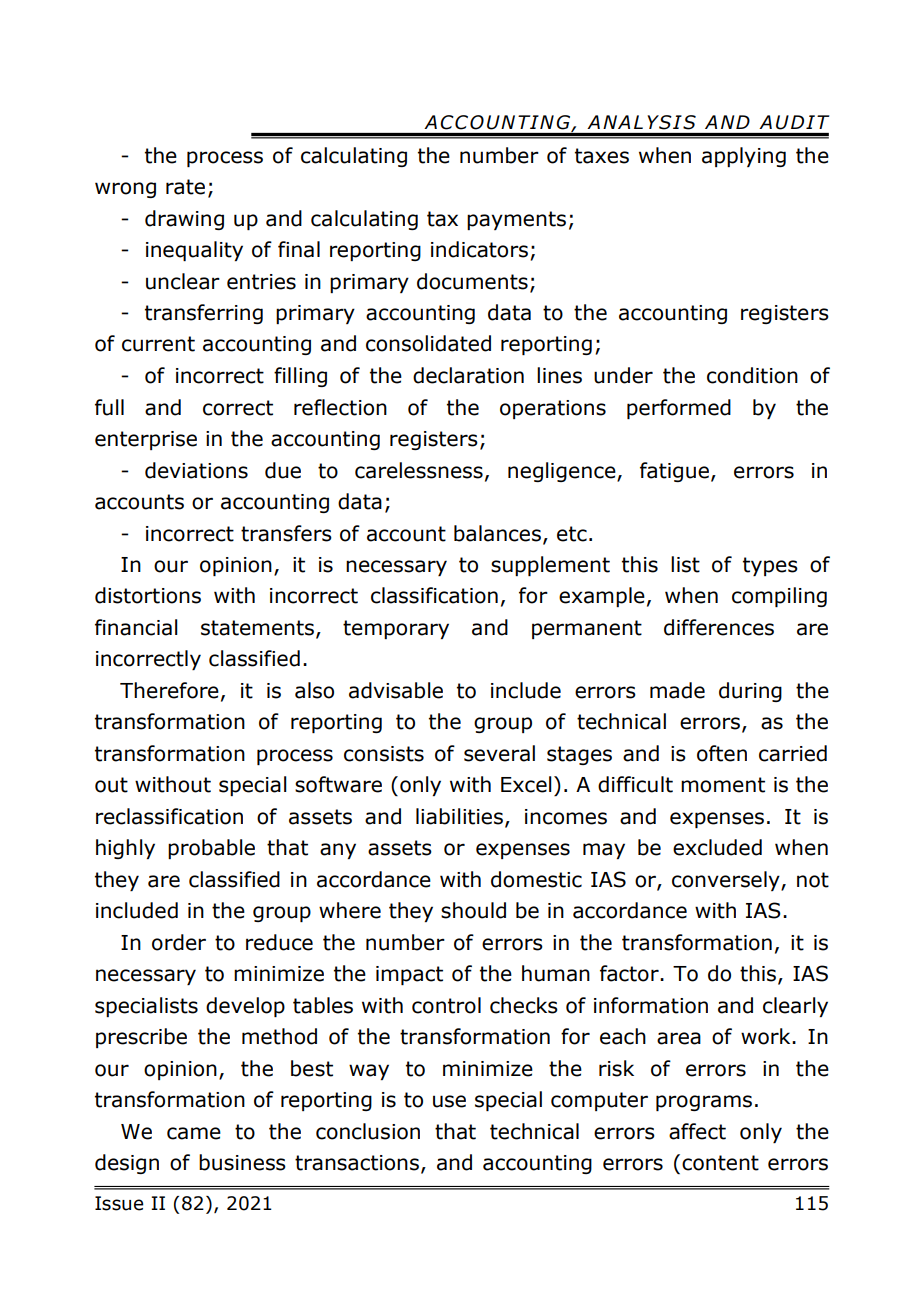 This screenshot has width=924, height=1314. Describe the element at coordinates (516, 220) in the screenshot. I see `payments` at that location.
